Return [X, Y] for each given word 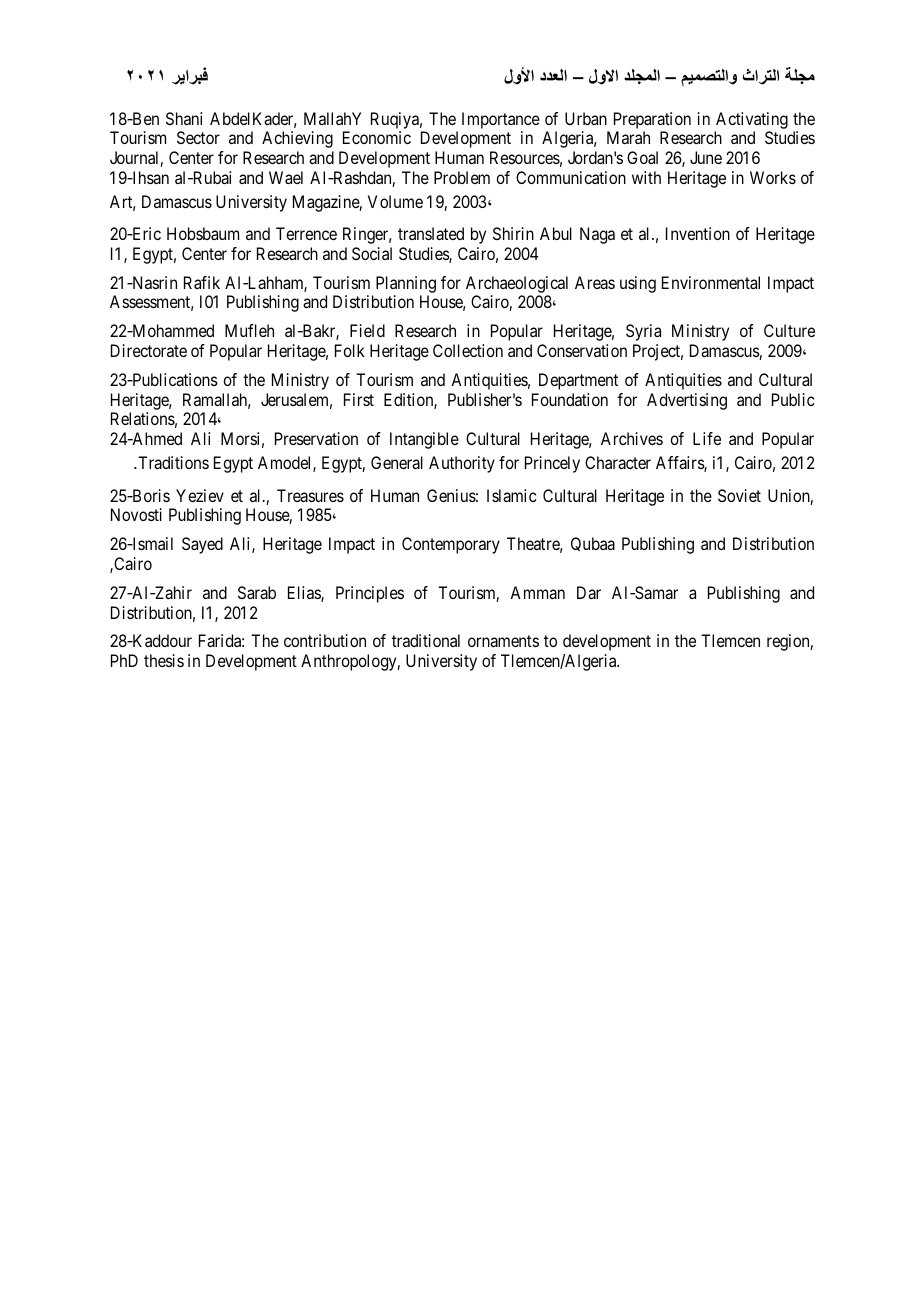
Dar [589, 592]
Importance [501, 120]
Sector [198, 137]
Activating [752, 120]
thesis [164, 660]
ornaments [503, 641]
